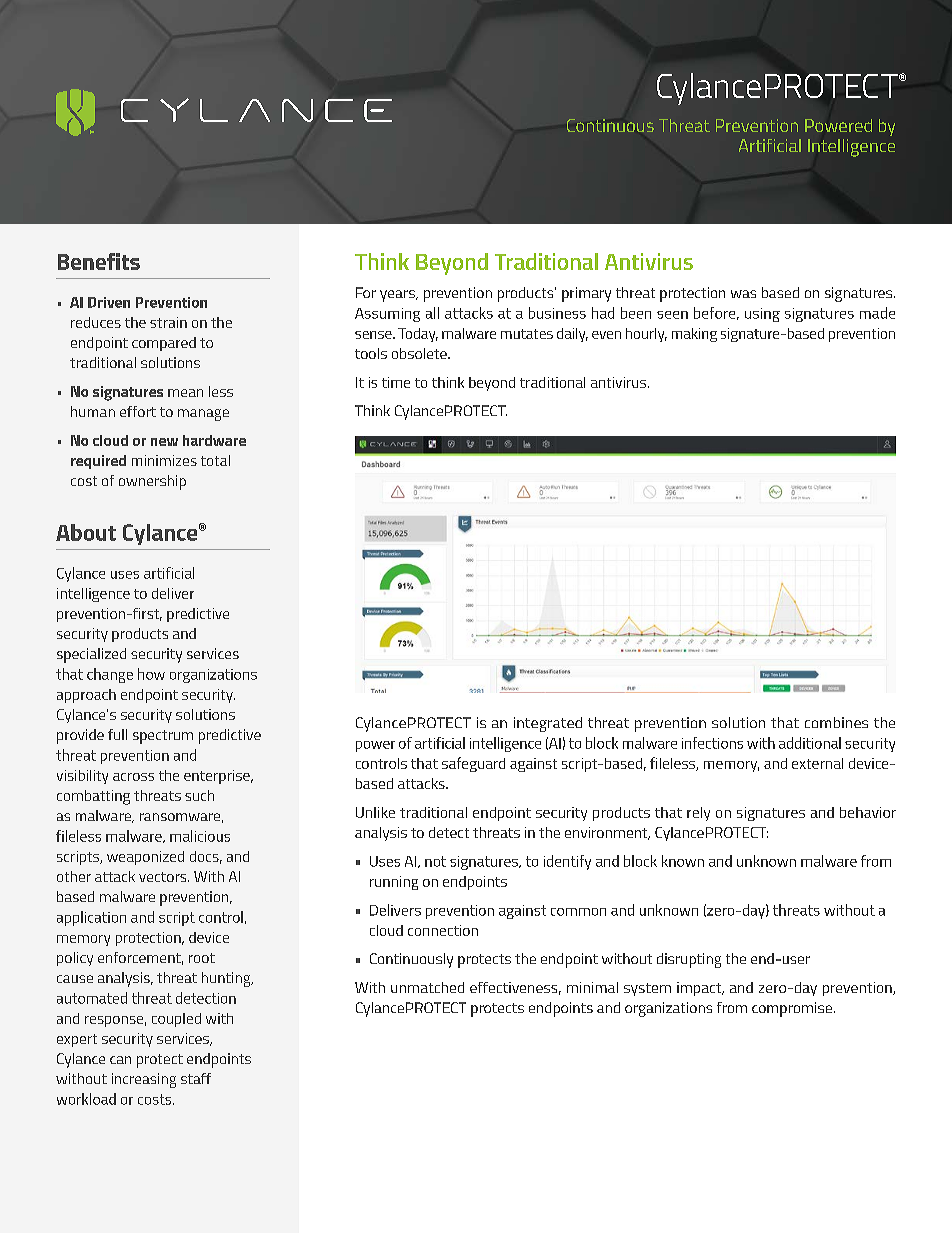  What do you see at coordinates (396, 382) in the screenshot?
I see `time` at bounding box center [396, 382].
